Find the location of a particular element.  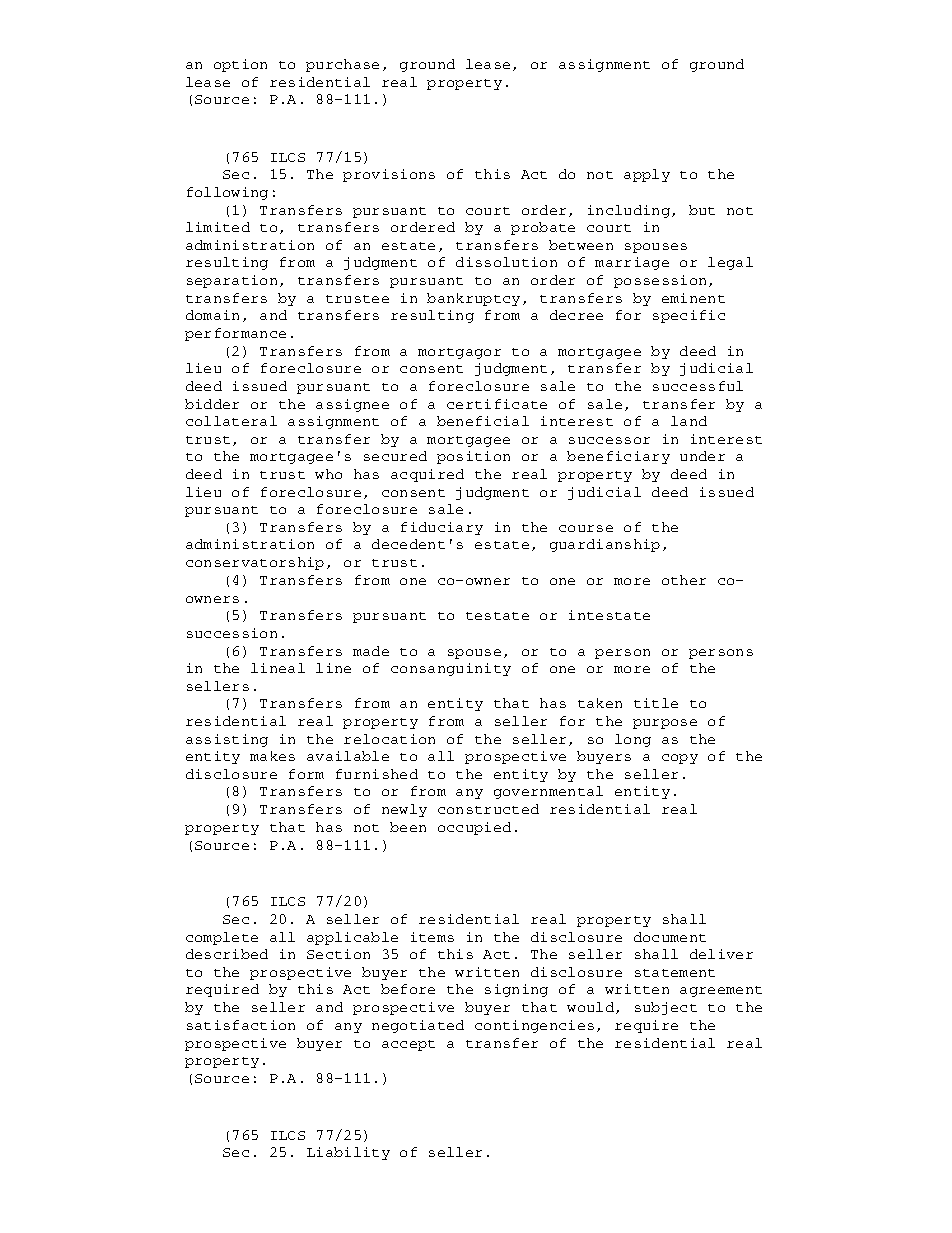

apply is located at coordinates (647, 175).
